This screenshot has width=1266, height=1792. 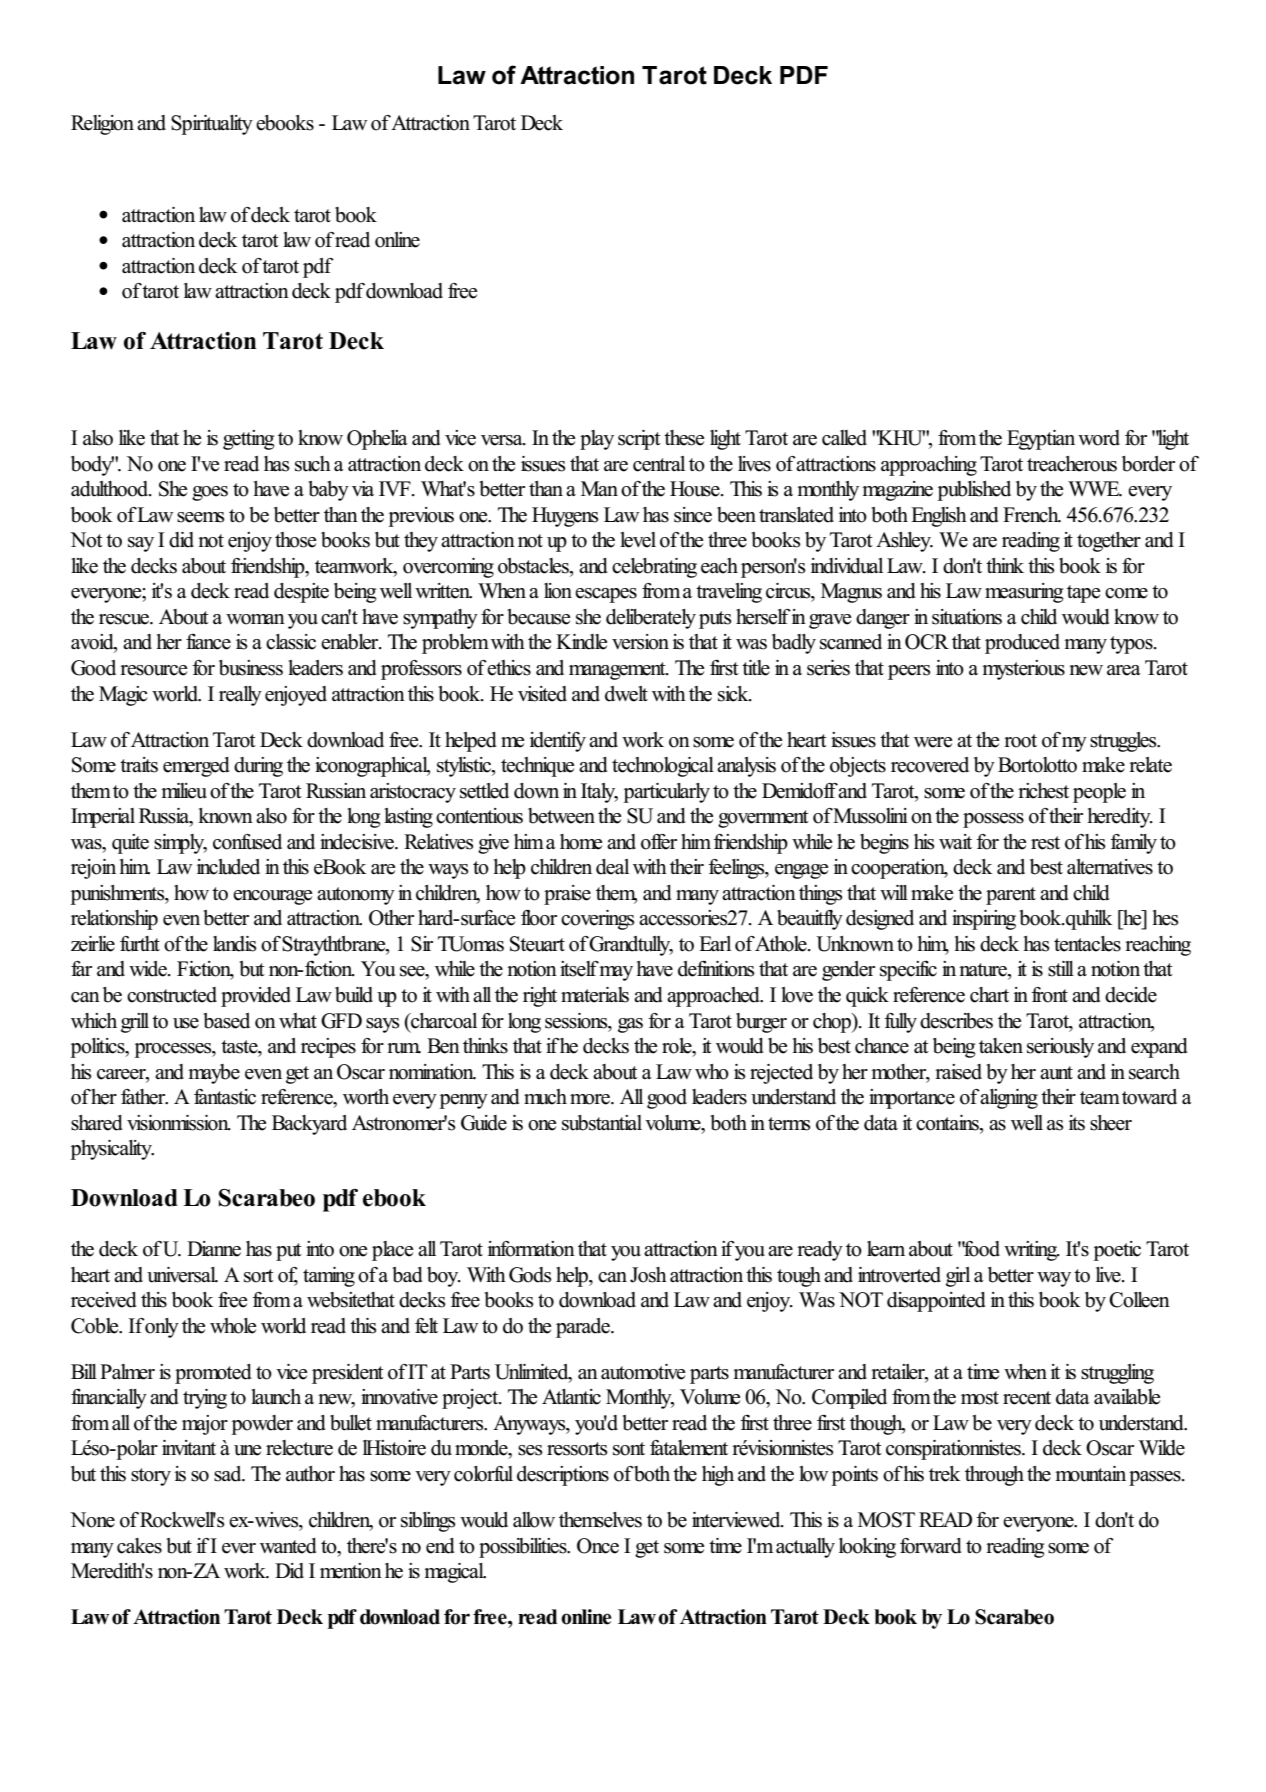 What do you see at coordinates (184, 791) in the screenshot?
I see `milieu` at bounding box center [184, 791].
